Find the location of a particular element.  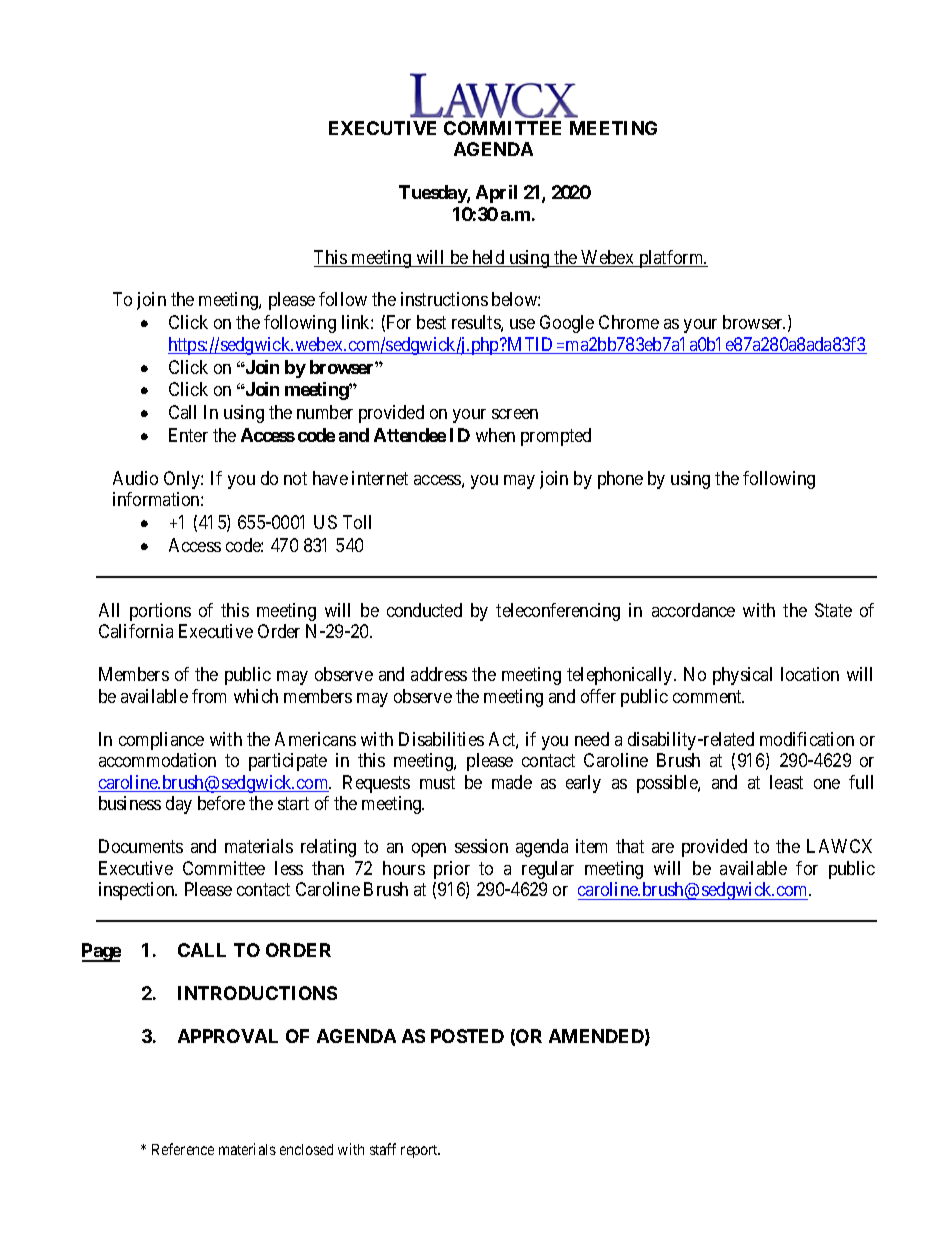

platform is located at coordinates (671, 259).
